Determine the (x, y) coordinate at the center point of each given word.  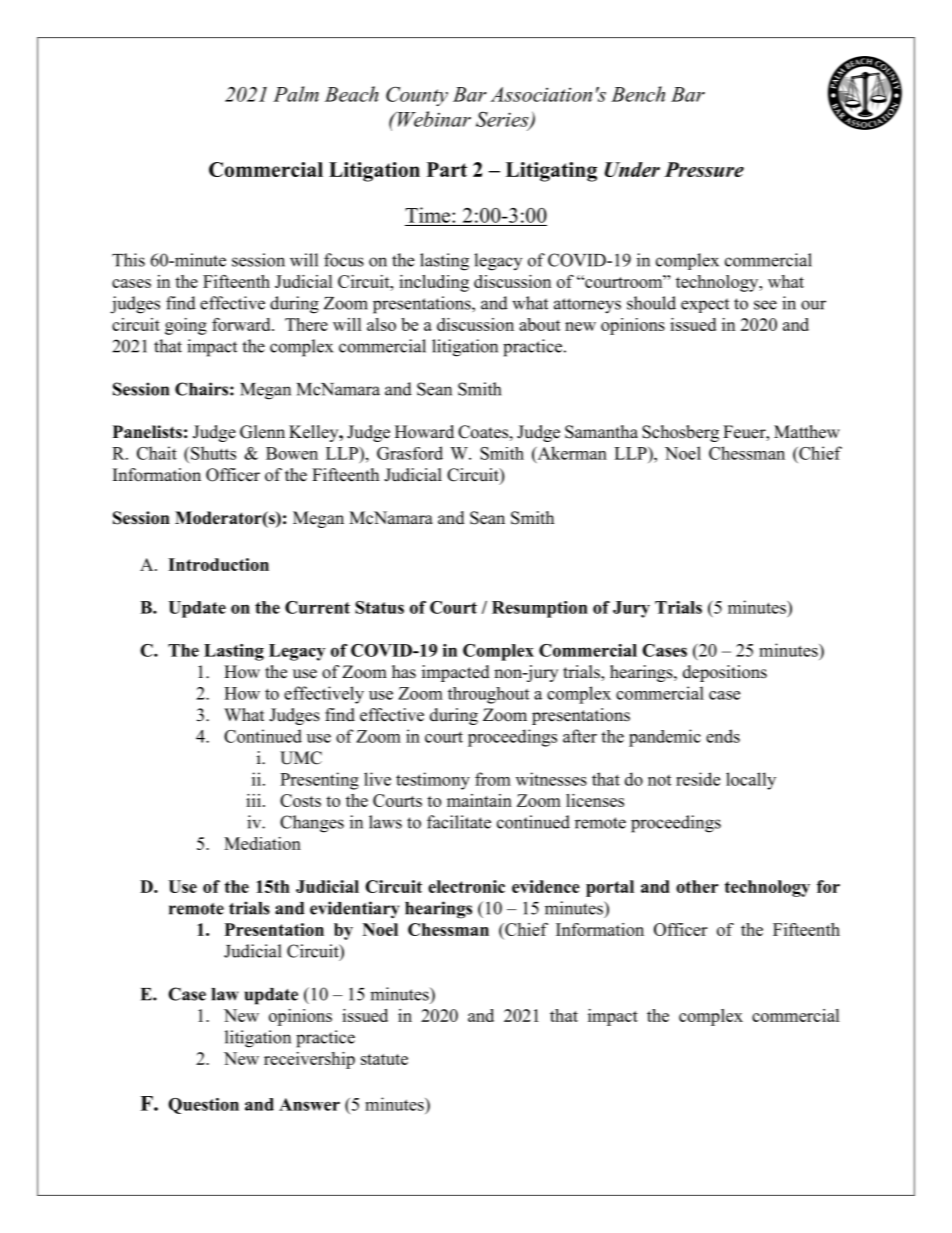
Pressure (704, 169)
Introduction (218, 564)
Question (203, 1106)
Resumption (540, 609)
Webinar (433, 119)
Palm (296, 94)
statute (384, 1059)
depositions (725, 673)
